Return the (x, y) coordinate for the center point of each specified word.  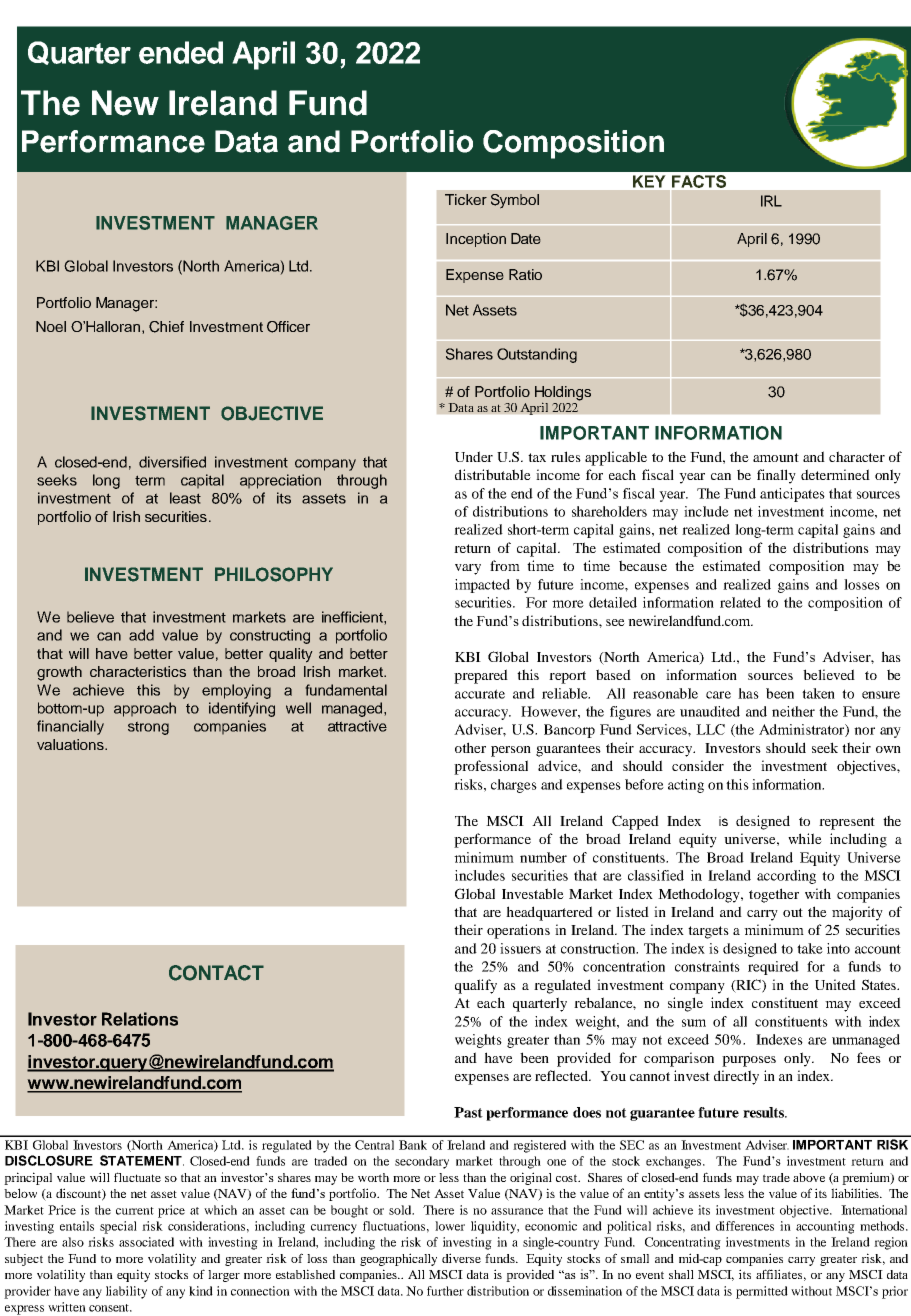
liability (126, 1292)
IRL (771, 201)
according (786, 877)
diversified (172, 462)
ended (181, 52)
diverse (461, 1258)
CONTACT (216, 973)
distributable (493, 474)
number (543, 857)
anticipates (792, 495)
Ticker (466, 199)
